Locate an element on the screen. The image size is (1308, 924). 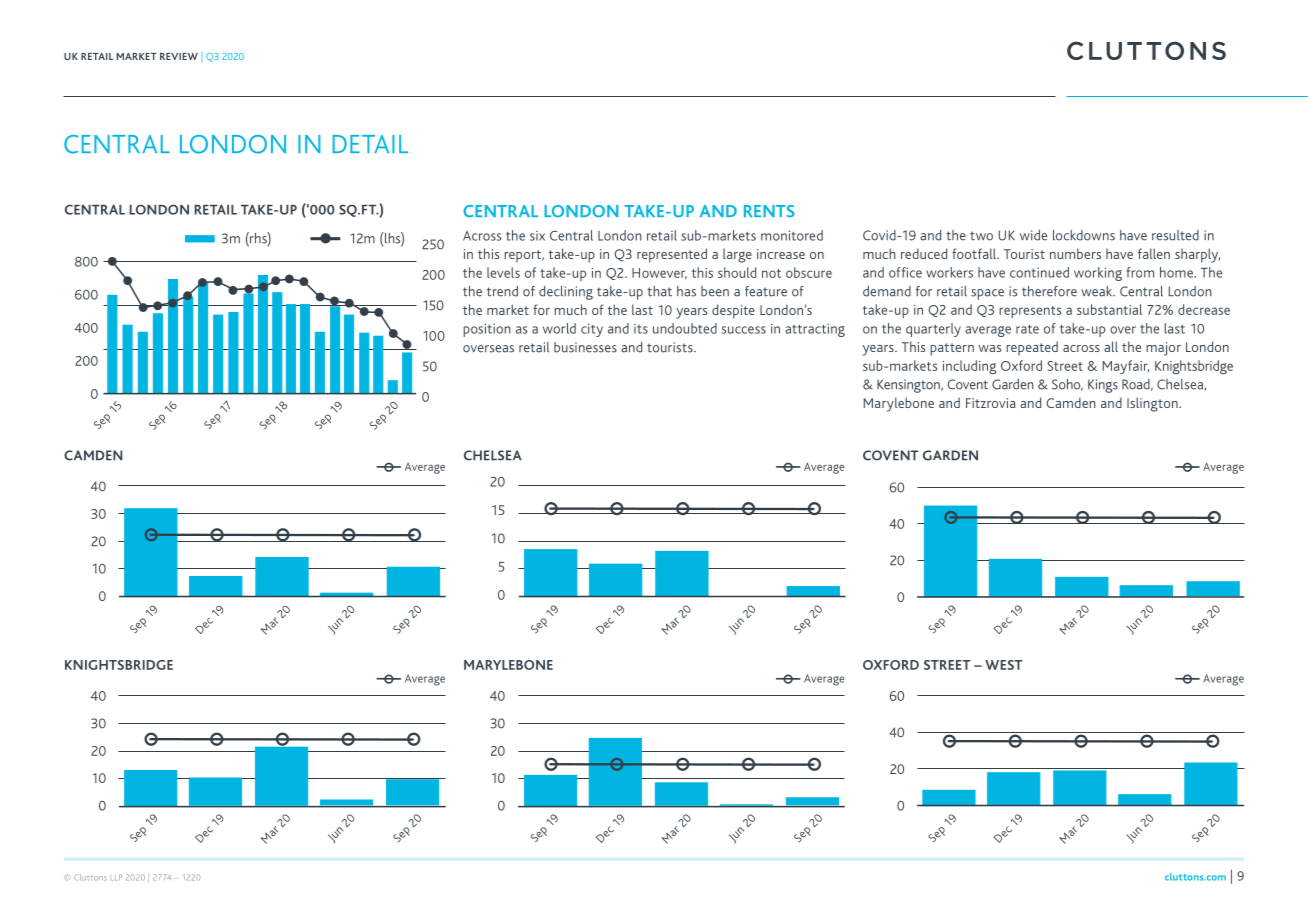
Mayfair is located at coordinates (1126, 367).
